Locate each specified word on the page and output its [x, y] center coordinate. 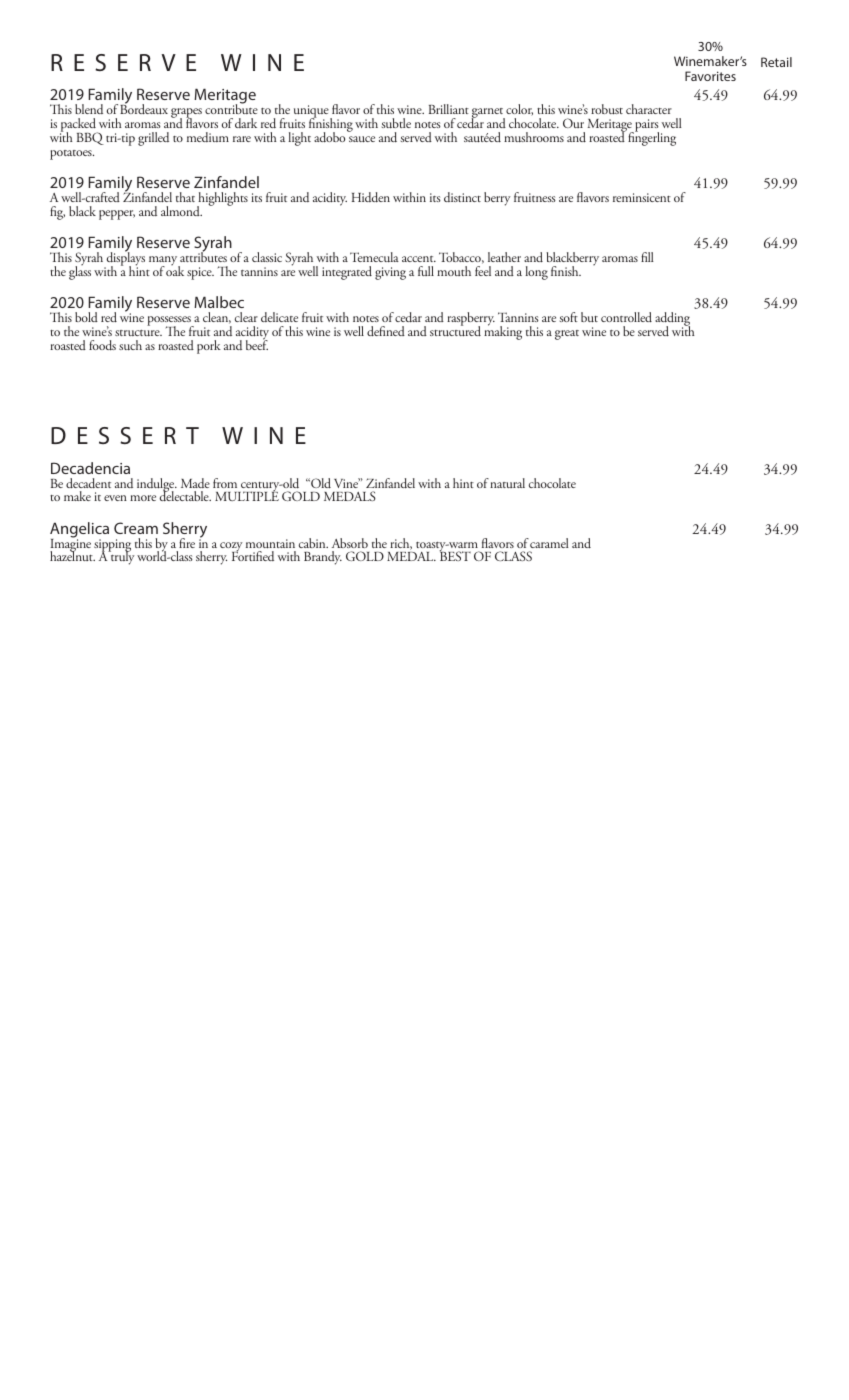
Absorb [350, 543]
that [185, 197]
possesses [170, 322]
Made [195, 483]
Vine [347, 483]
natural [507, 483]
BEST [455, 555]
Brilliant [449, 109]
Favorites [710, 76]
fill [647, 257]
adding [672, 320]
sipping [112, 546]
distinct [462, 197]
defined [386, 331]
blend [89, 109]
